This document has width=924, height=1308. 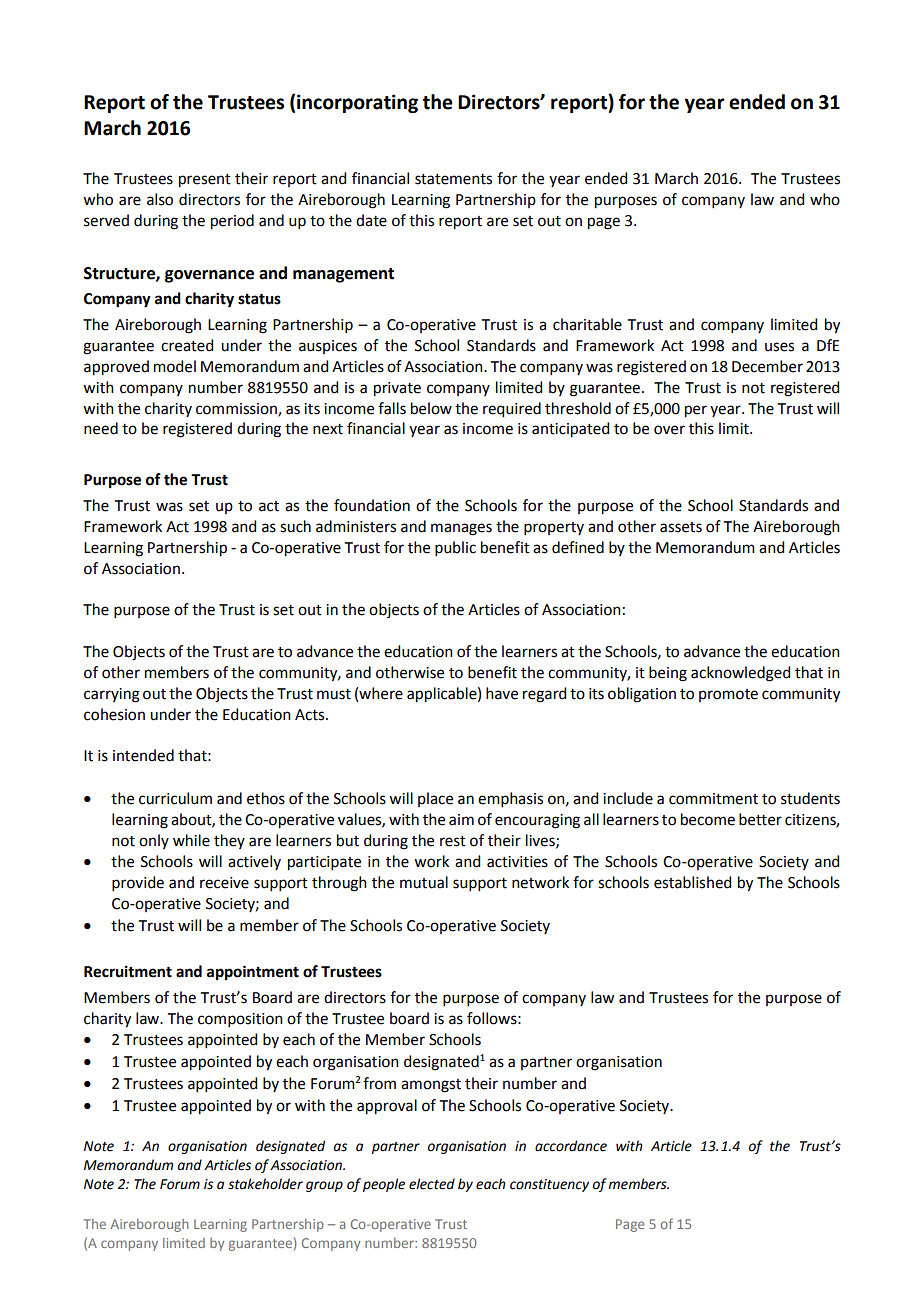 I want to click on statements, so click(x=453, y=179).
